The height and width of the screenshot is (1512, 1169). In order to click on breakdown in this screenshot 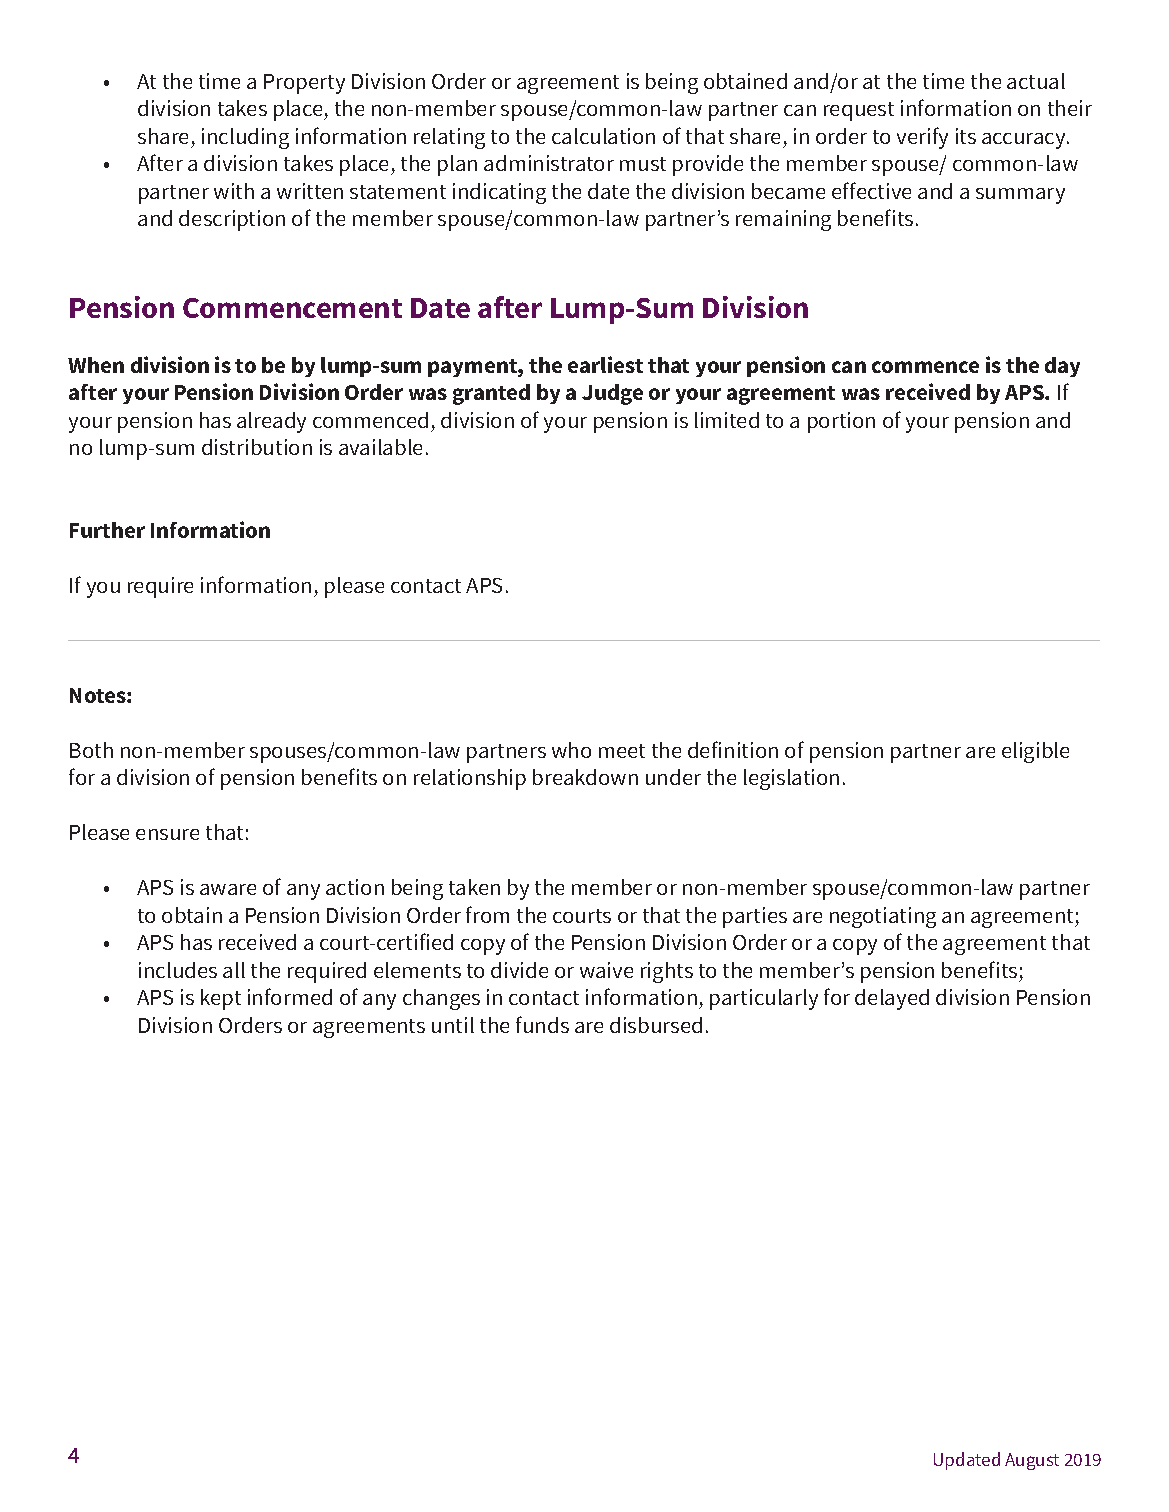, I will do `click(585, 777)`.
